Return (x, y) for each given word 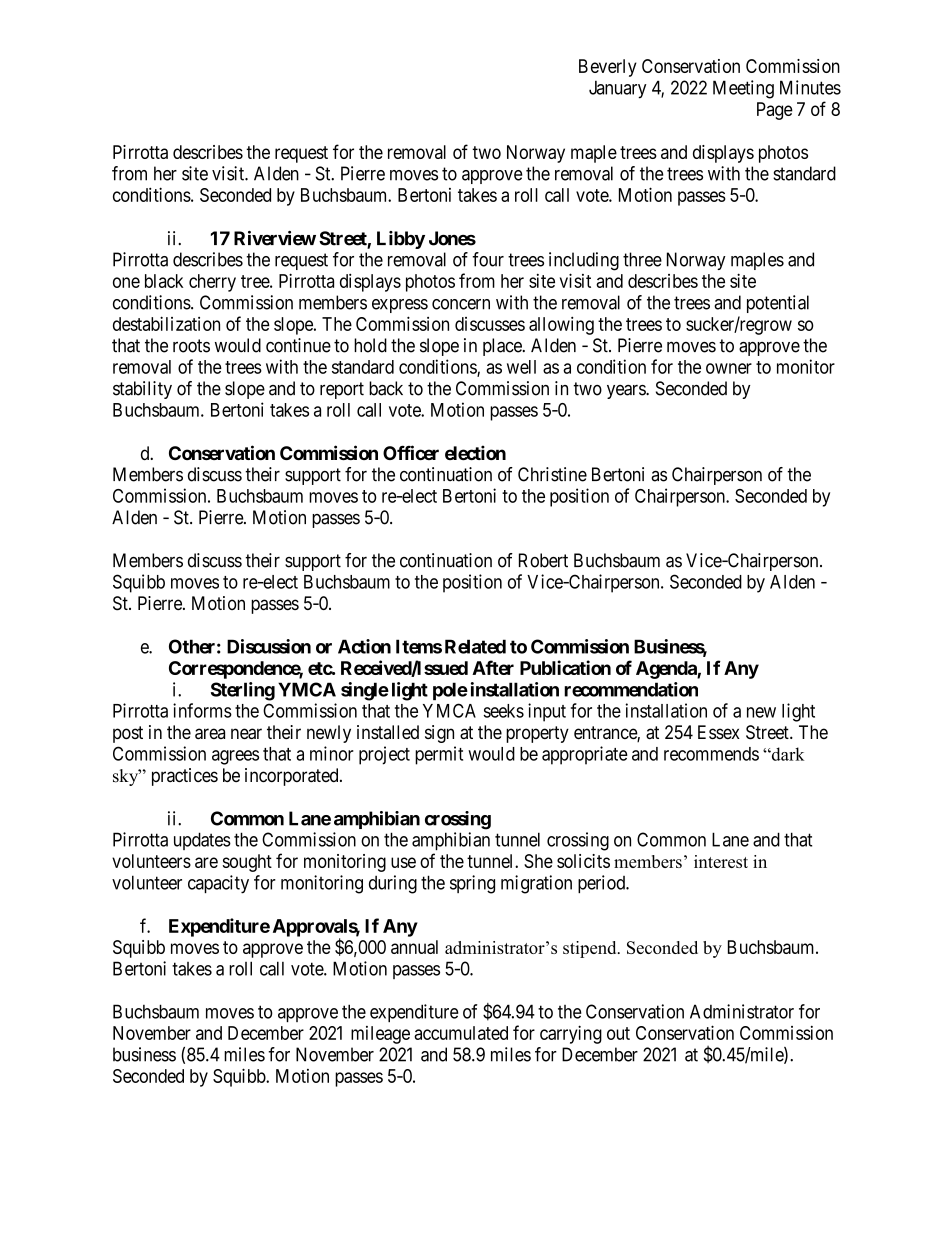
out (618, 1033)
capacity (218, 884)
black (164, 281)
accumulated (461, 1033)
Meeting (743, 89)
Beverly (608, 68)
